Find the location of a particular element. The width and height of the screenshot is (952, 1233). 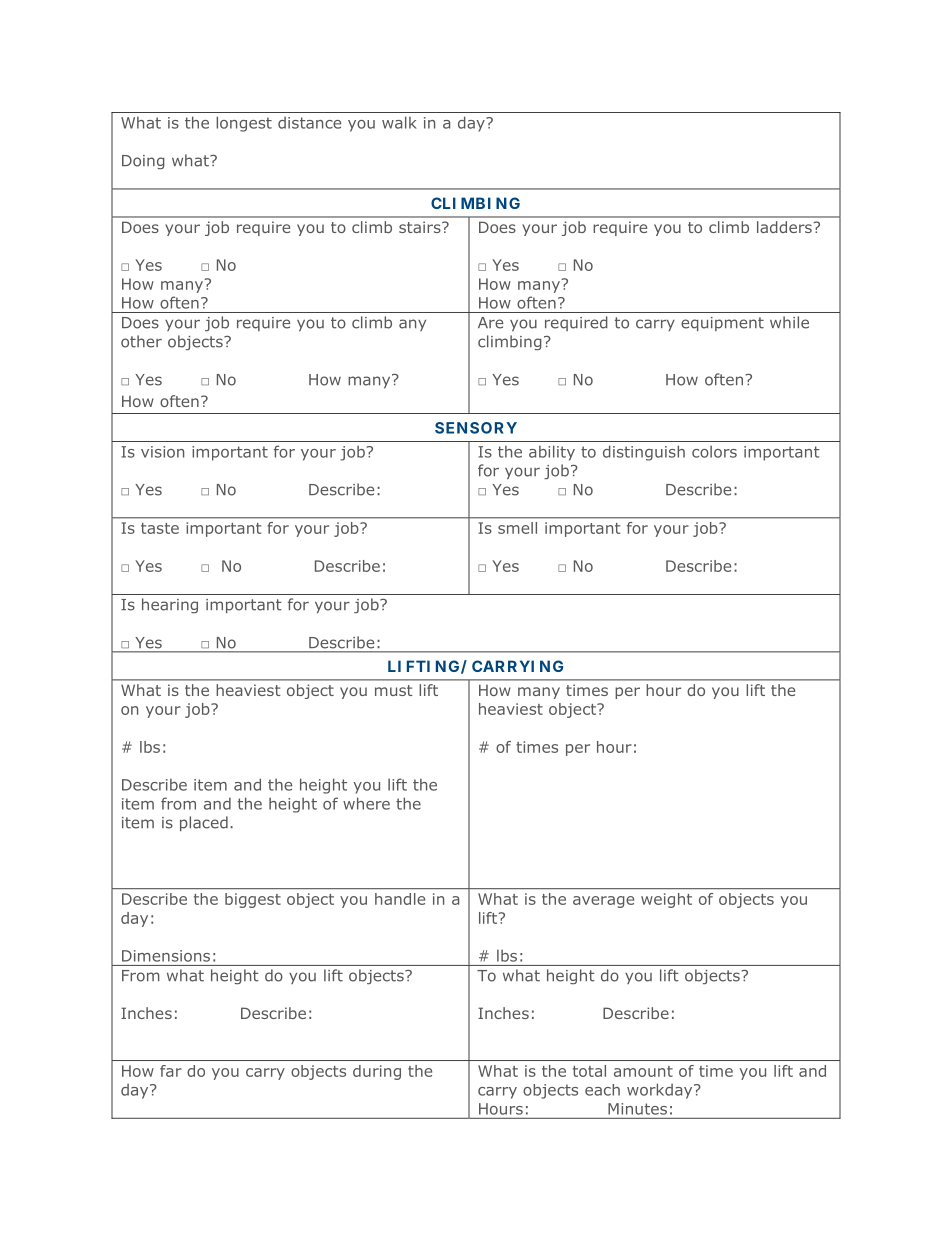

other is located at coordinates (141, 341).
